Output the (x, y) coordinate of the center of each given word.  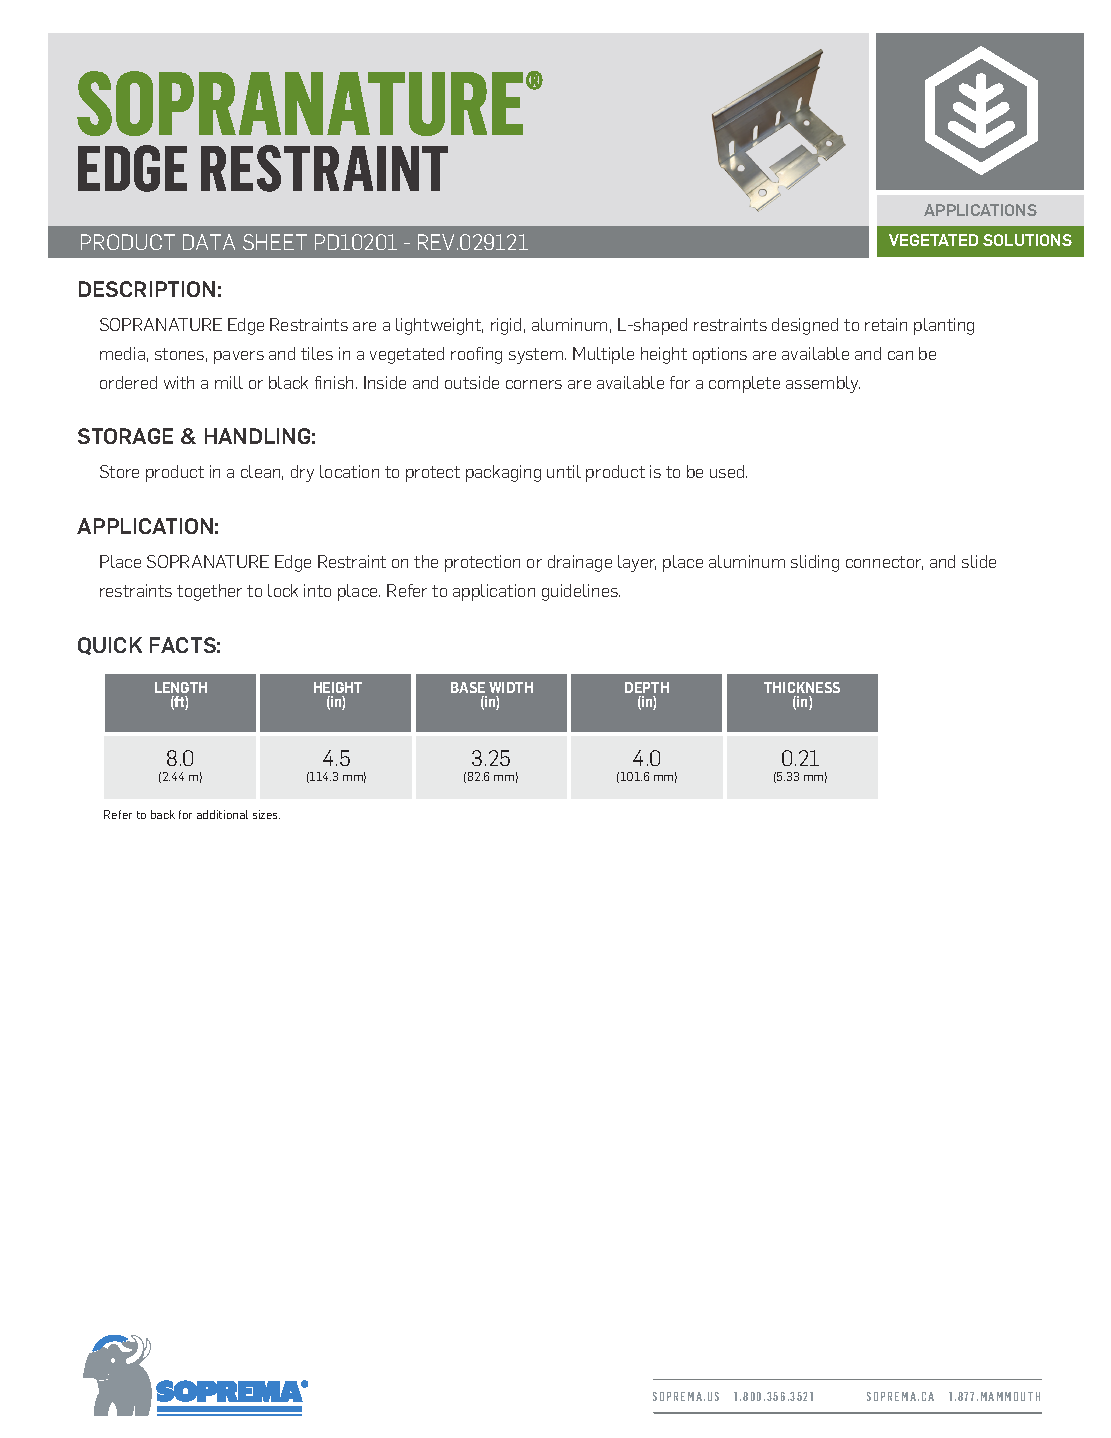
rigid (506, 326)
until (564, 471)
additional (222, 814)
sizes (266, 814)
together (209, 592)
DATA (209, 242)
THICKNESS (802, 687)
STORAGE (125, 436)
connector (884, 563)
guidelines (581, 592)
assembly (823, 384)
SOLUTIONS (1027, 240)
